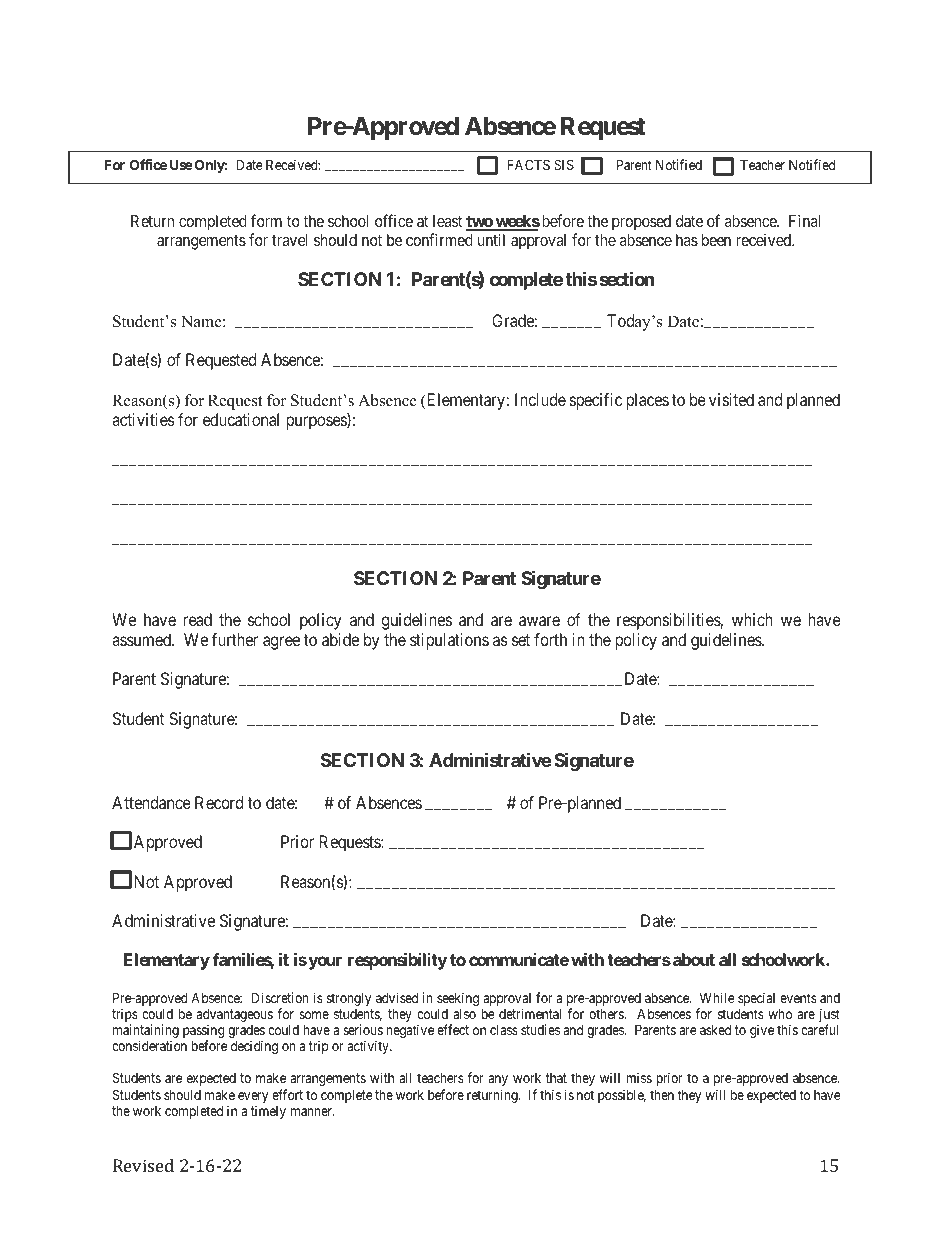  I want to click on educational, so click(241, 419).
